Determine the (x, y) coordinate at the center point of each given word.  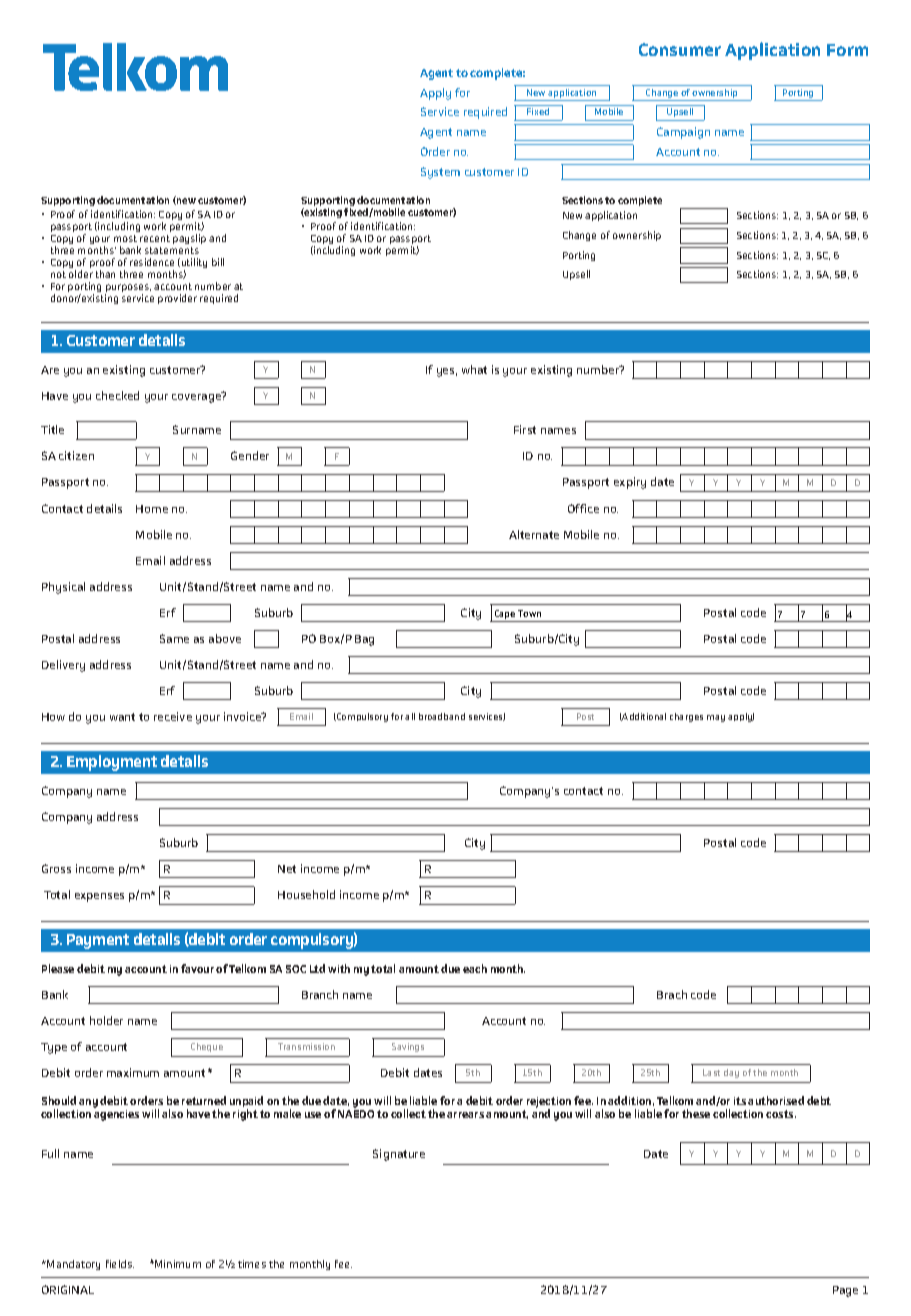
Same (174, 638)
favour (197, 968)
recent (155, 238)
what (474, 369)
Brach (672, 994)
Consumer (680, 49)
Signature (399, 1155)
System (440, 173)
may (716, 718)
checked (117, 395)
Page (845, 1291)
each (475, 968)
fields (120, 1264)
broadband (442, 716)
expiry (630, 483)
